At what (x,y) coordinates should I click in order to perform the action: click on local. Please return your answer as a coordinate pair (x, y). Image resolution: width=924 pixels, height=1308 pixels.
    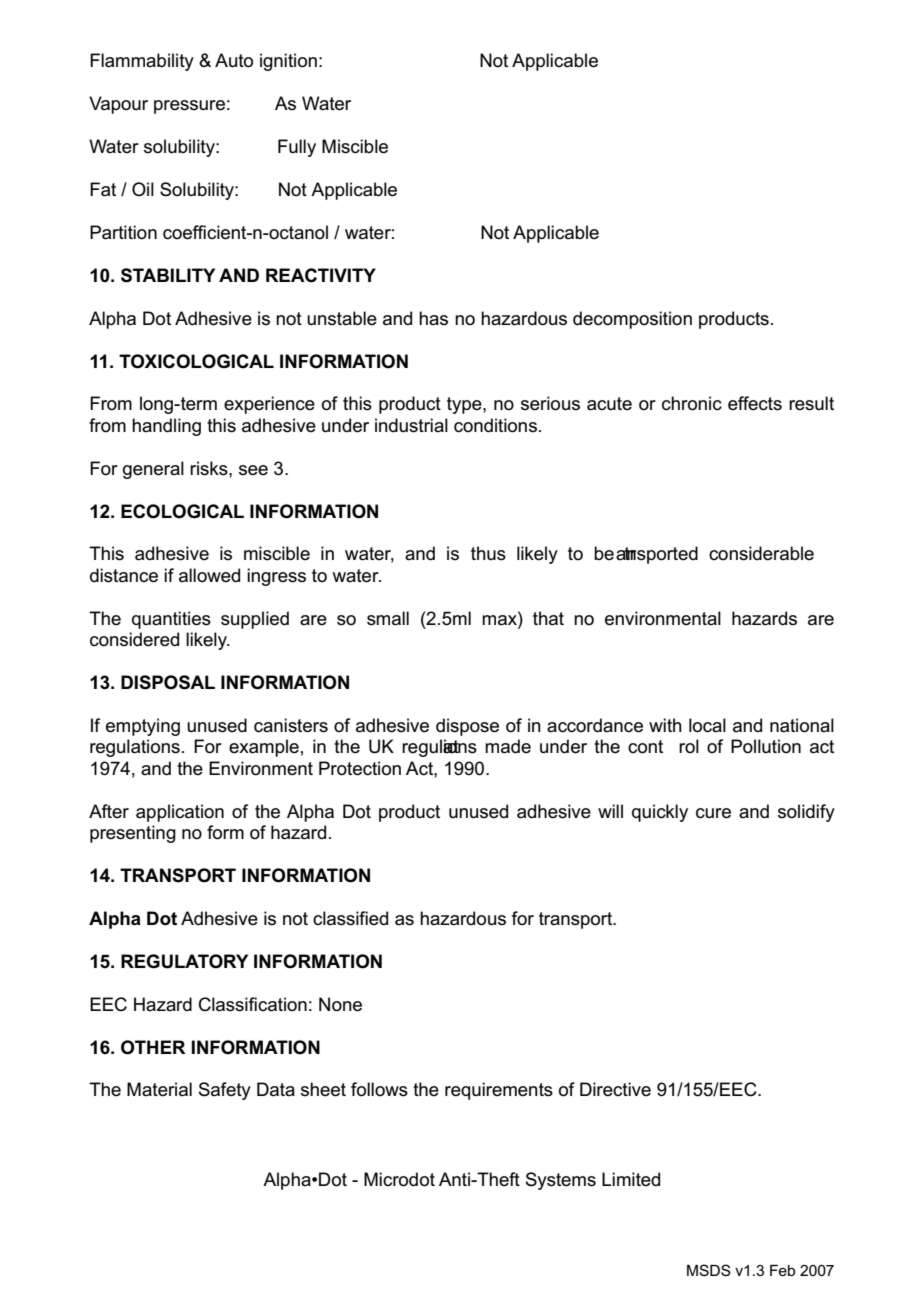
    Looking at the image, I should click on (707, 725).
